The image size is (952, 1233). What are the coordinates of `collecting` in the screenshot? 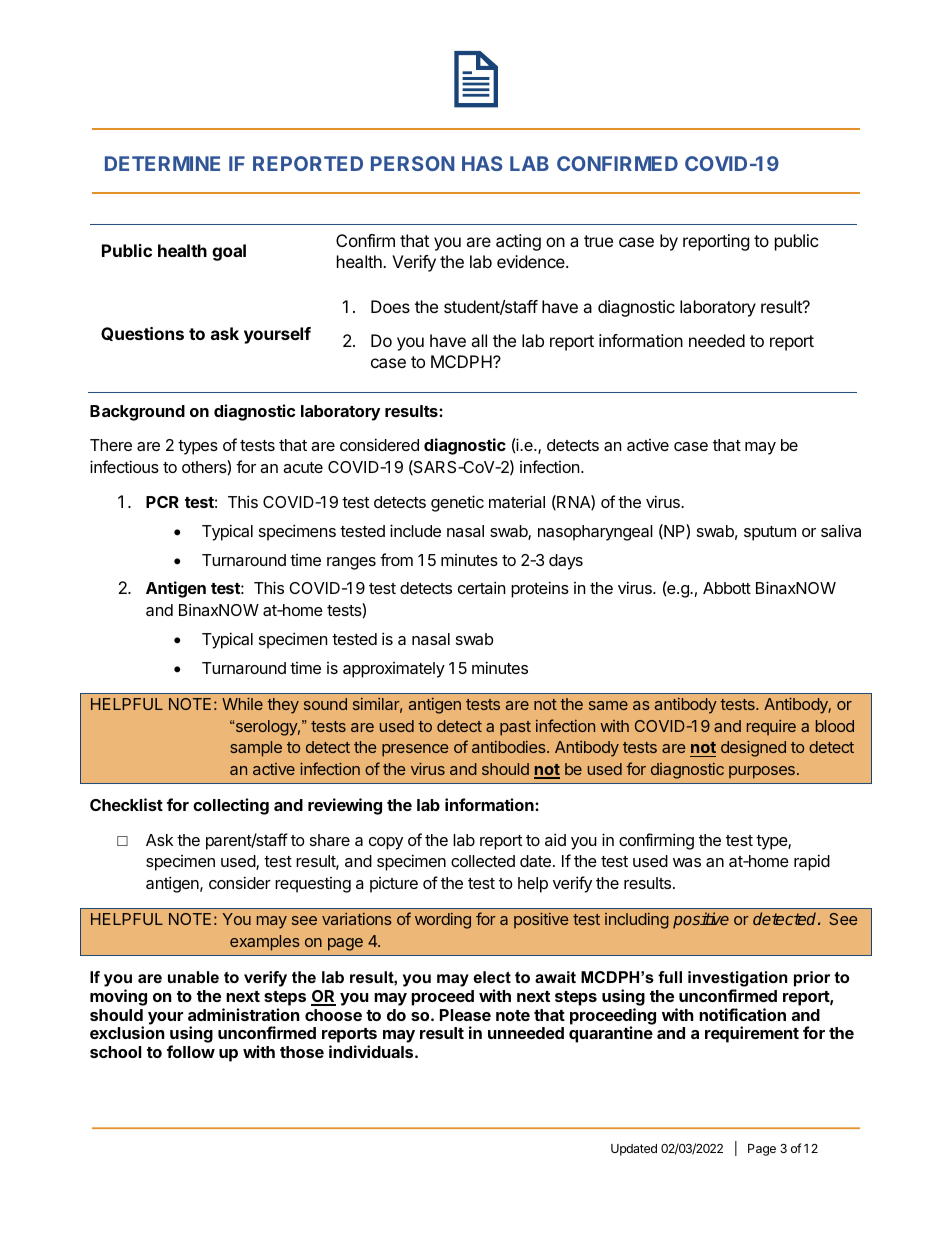 It's located at (231, 806).
